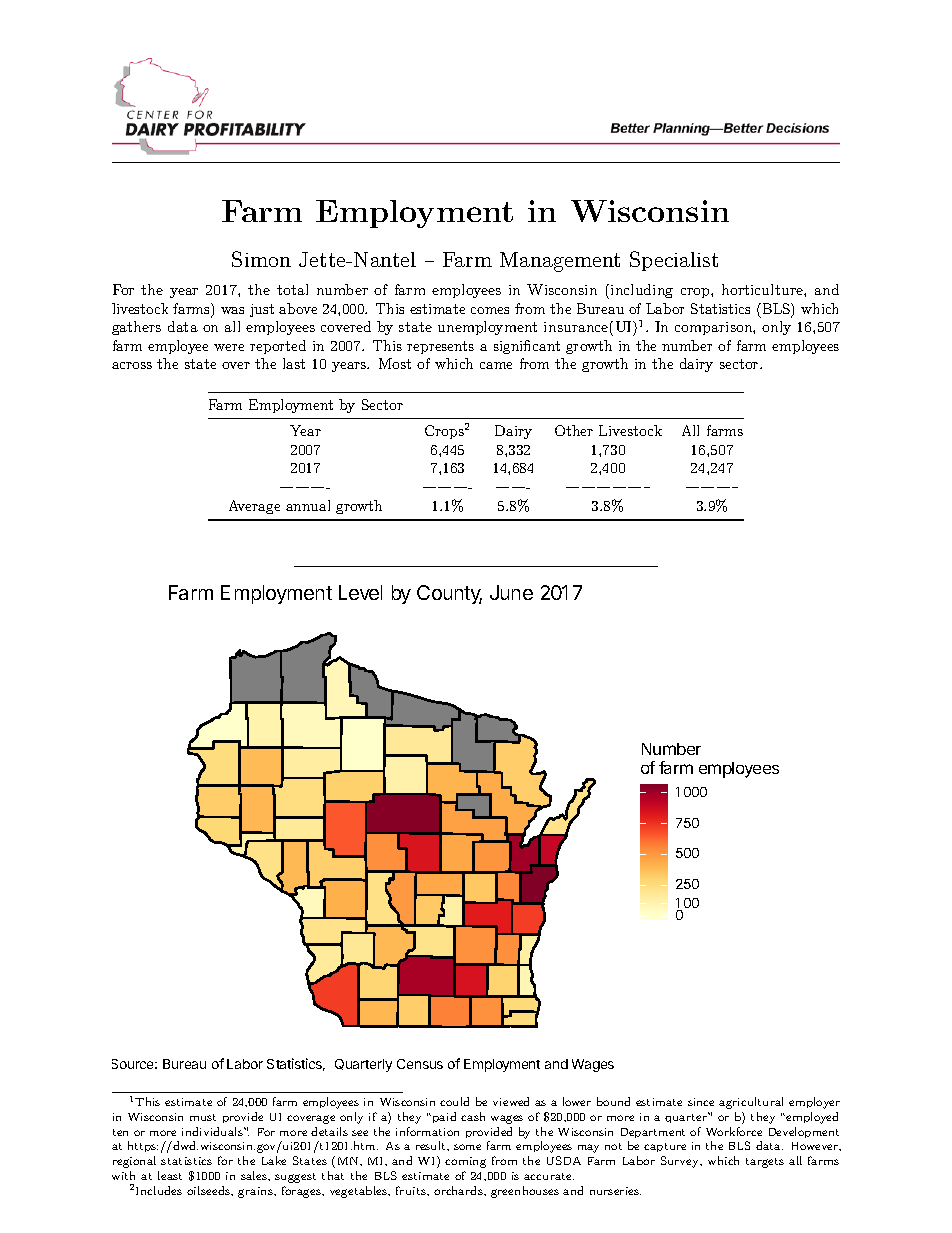 The image size is (952, 1233). Describe the element at coordinates (701, 1102) in the image. I see `since` at that location.
